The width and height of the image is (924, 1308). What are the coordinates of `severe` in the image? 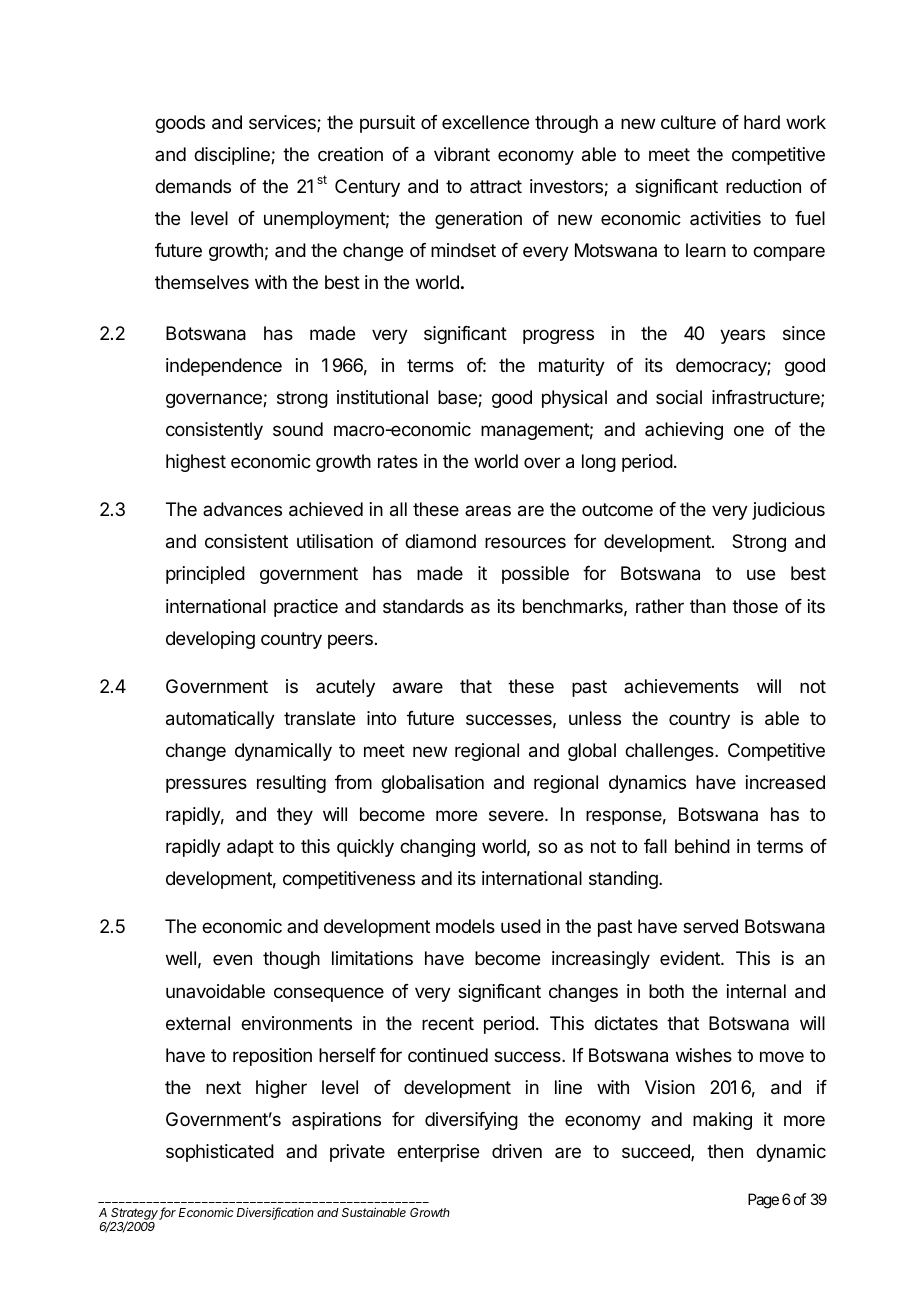 It's located at (517, 815).
